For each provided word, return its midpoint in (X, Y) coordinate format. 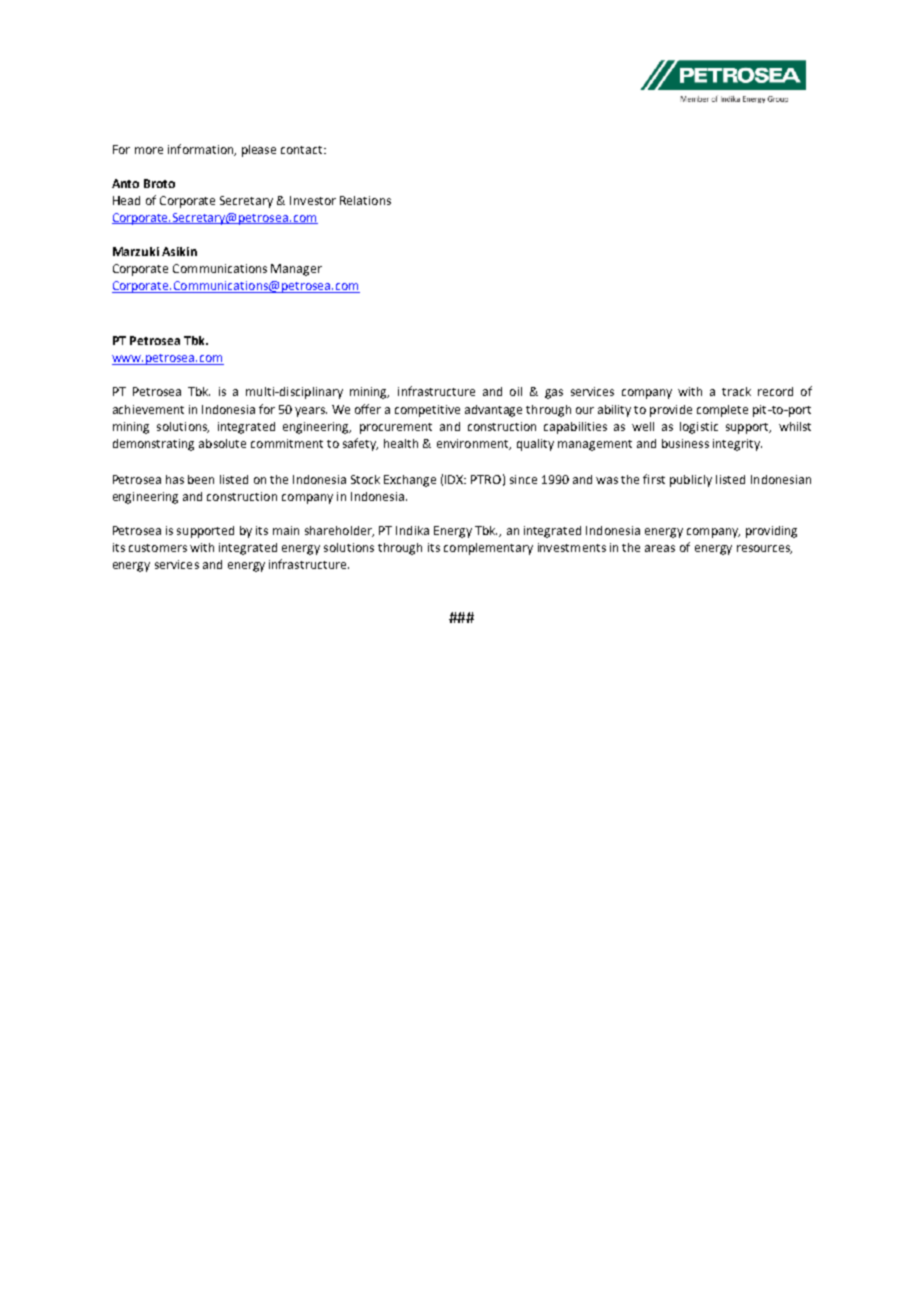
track (736, 391)
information (202, 150)
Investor (313, 200)
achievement (148, 409)
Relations (365, 200)
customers (158, 548)
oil (516, 391)
